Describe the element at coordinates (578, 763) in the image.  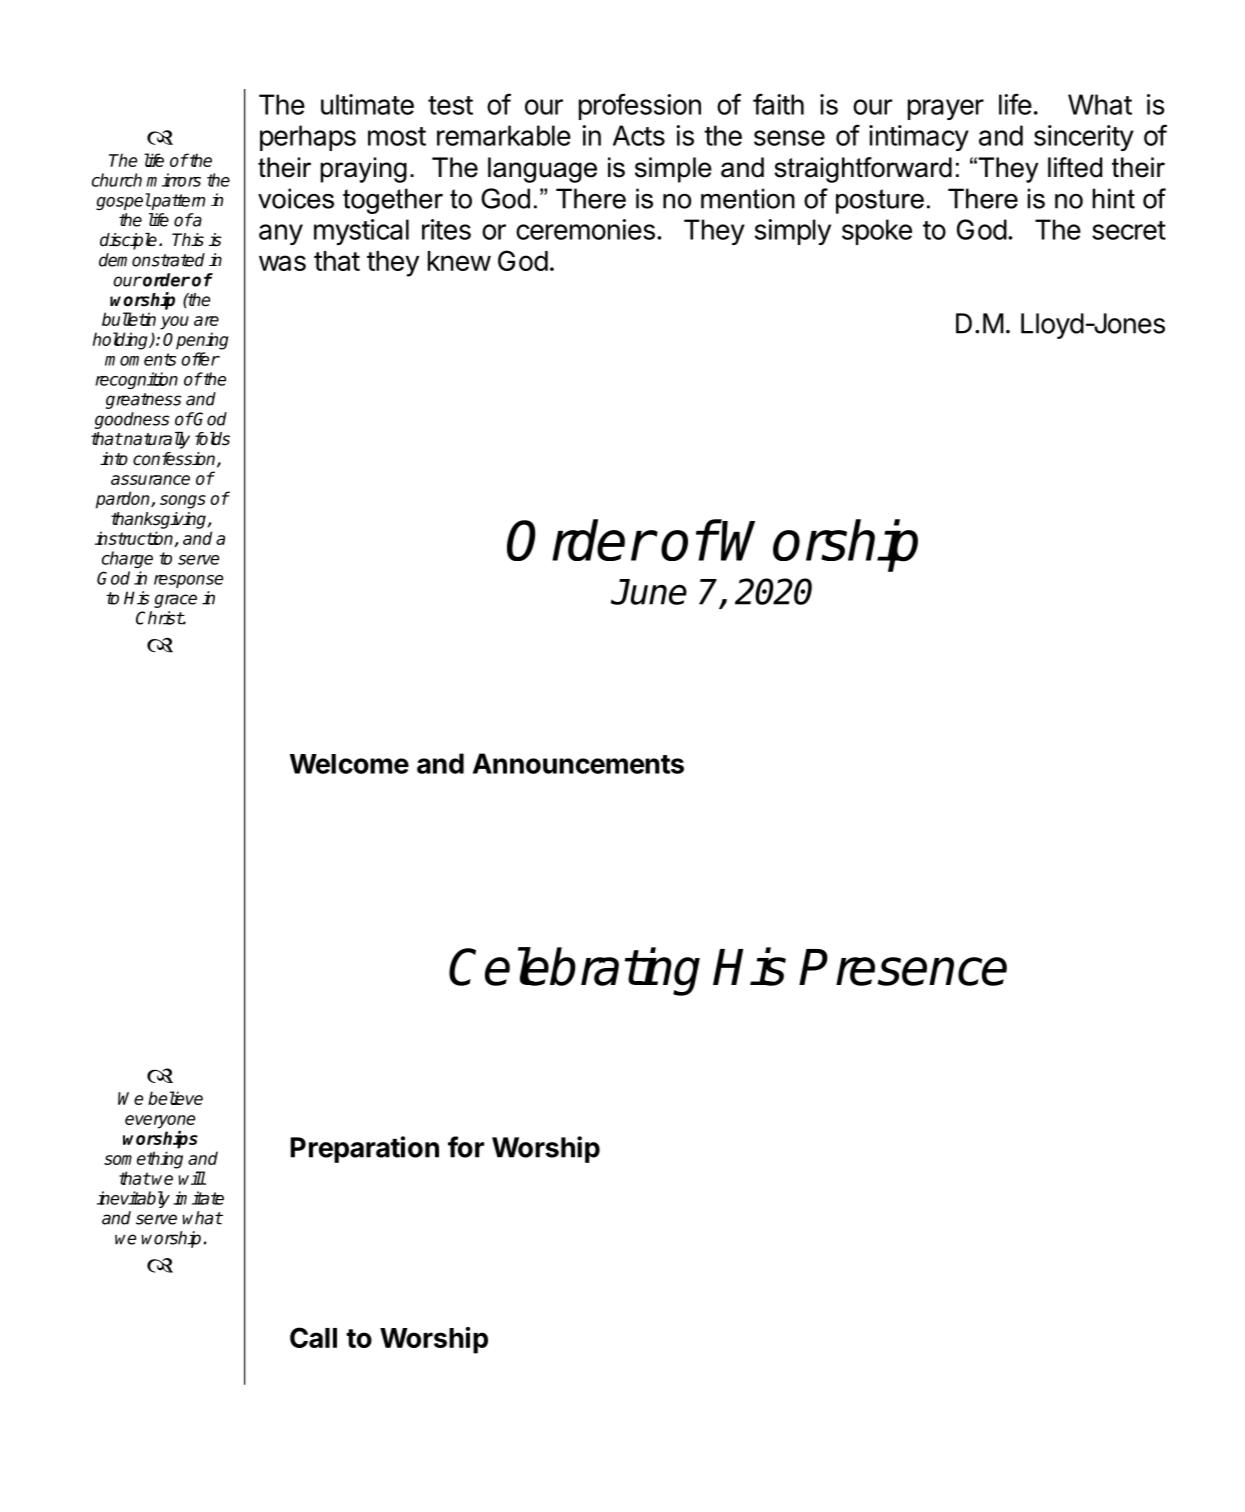
I see `Announcements` at that location.
